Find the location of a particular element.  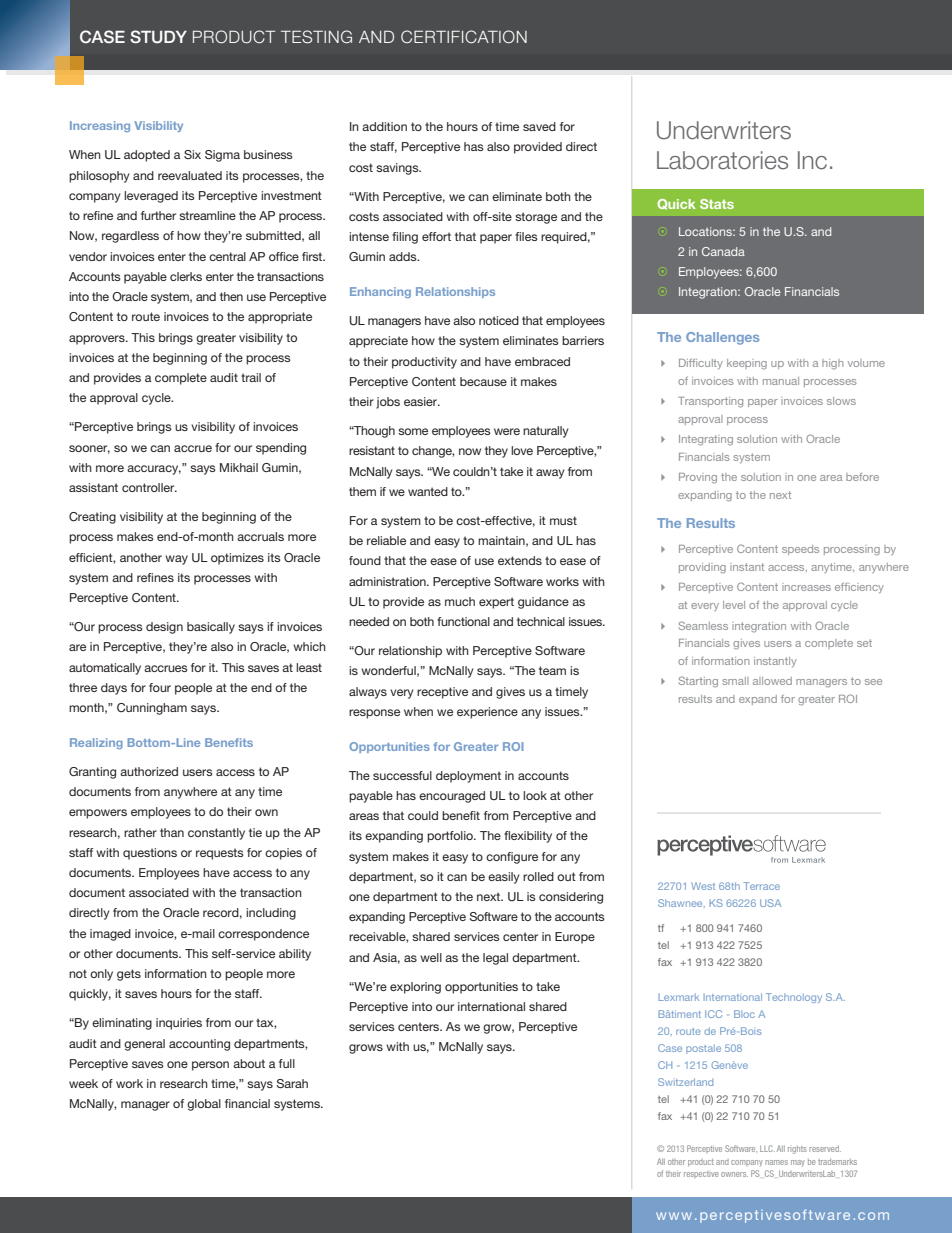

STUDY is located at coordinates (158, 37).
